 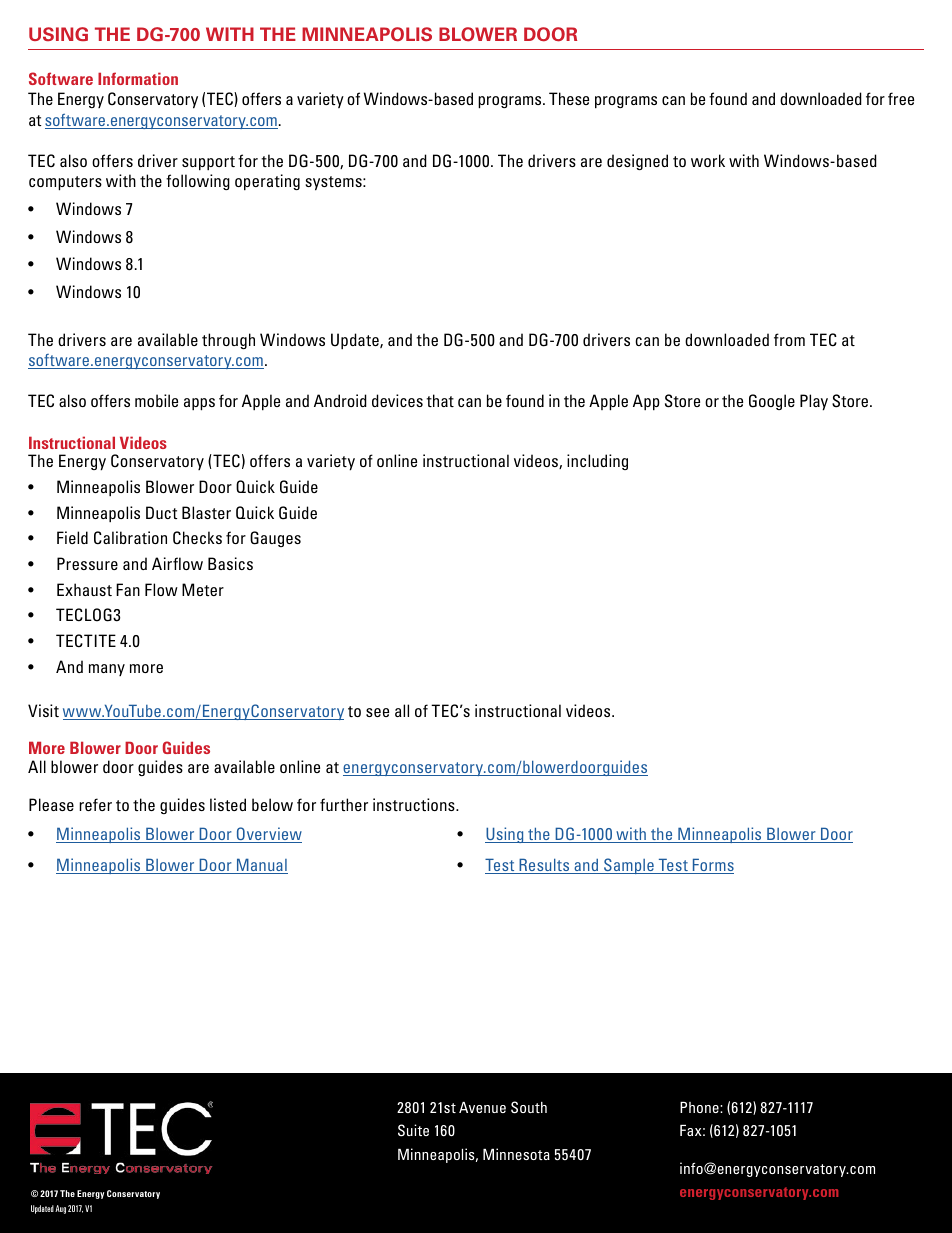 What do you see at coordinates (208, 163) in the image?
I see `support` at bounding box center [208, 163].
